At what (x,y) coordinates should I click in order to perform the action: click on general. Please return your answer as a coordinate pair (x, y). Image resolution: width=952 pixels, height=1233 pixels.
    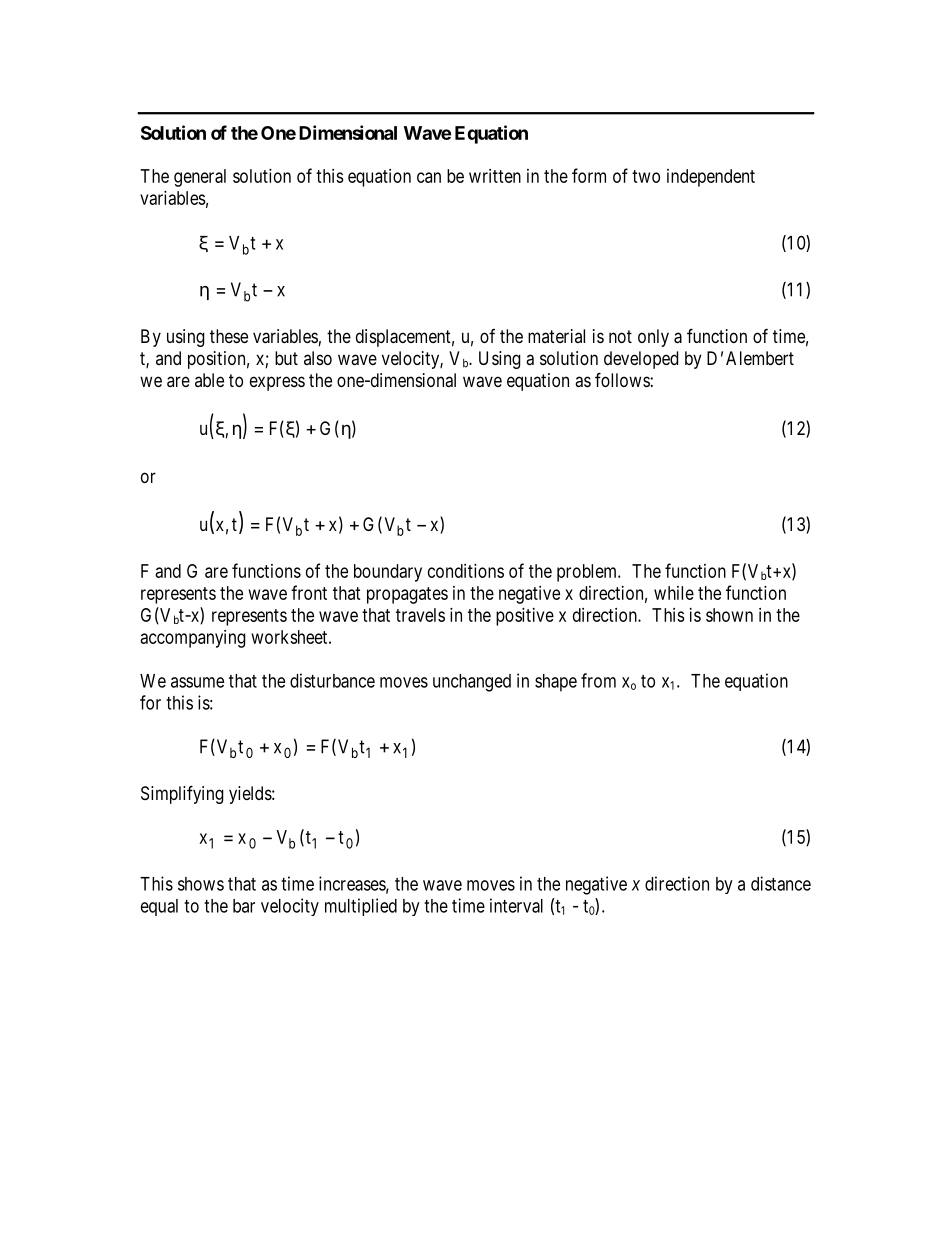
    Looking at the image, I should click on (200, 178).
